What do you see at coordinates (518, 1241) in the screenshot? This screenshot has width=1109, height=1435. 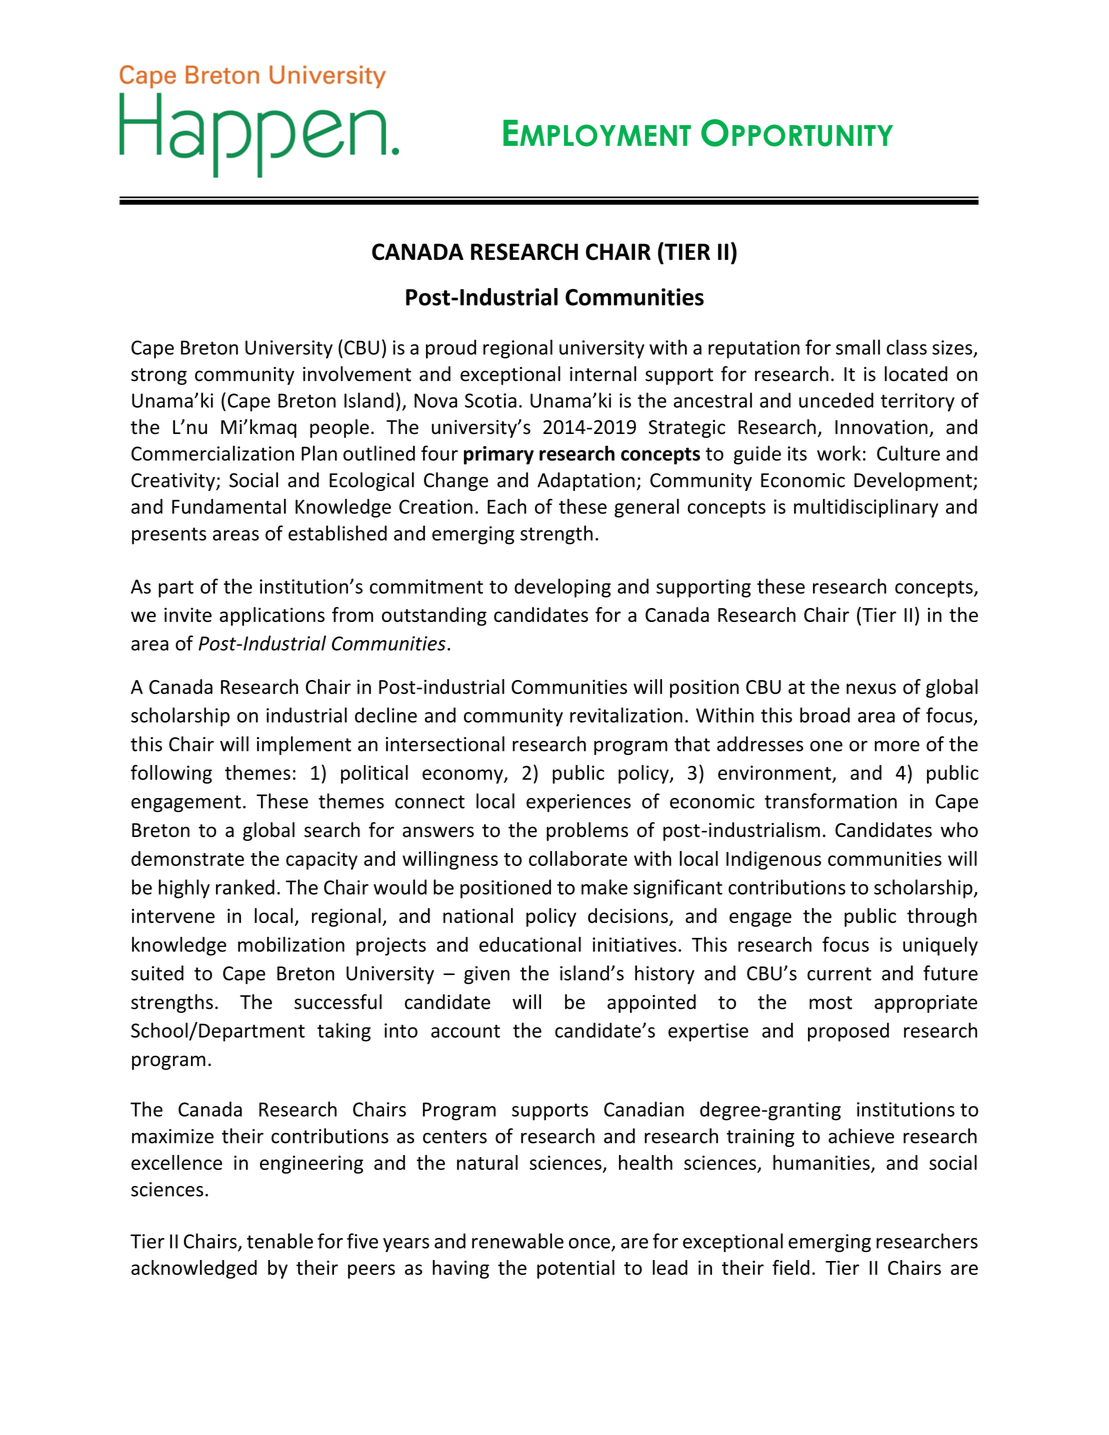 I see `renewable` at bounding box center [518, 1241].
